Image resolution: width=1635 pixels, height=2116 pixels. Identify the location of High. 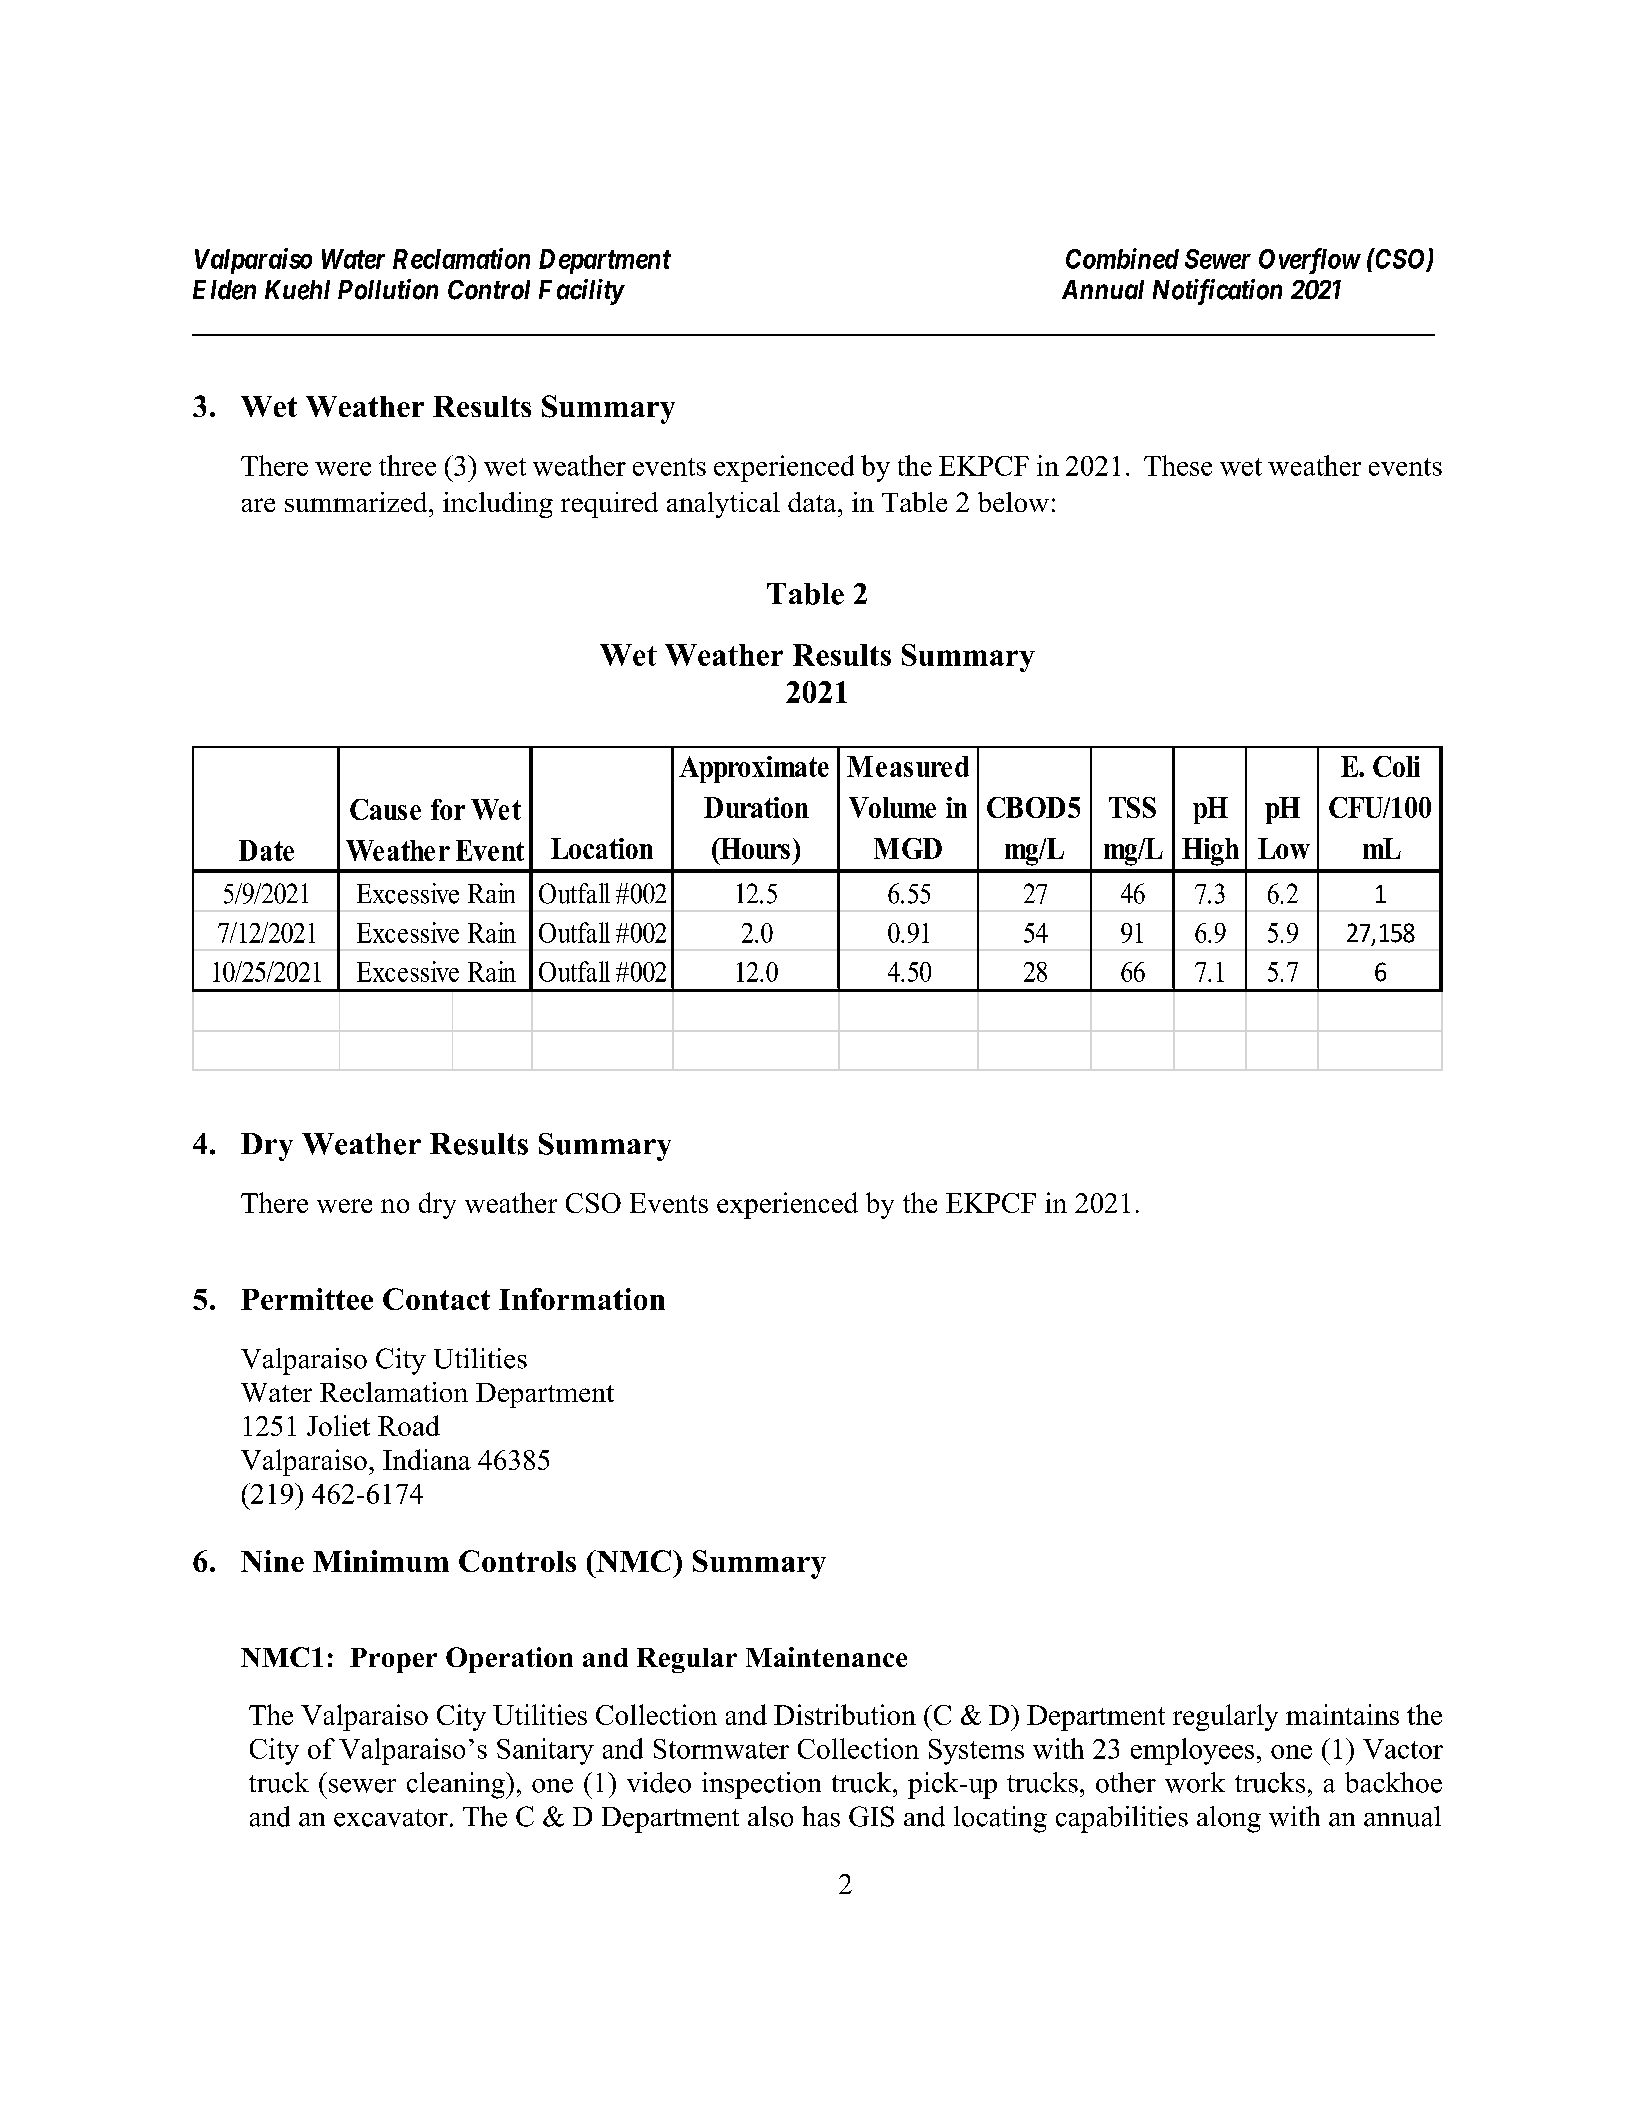
(1210, 852).
